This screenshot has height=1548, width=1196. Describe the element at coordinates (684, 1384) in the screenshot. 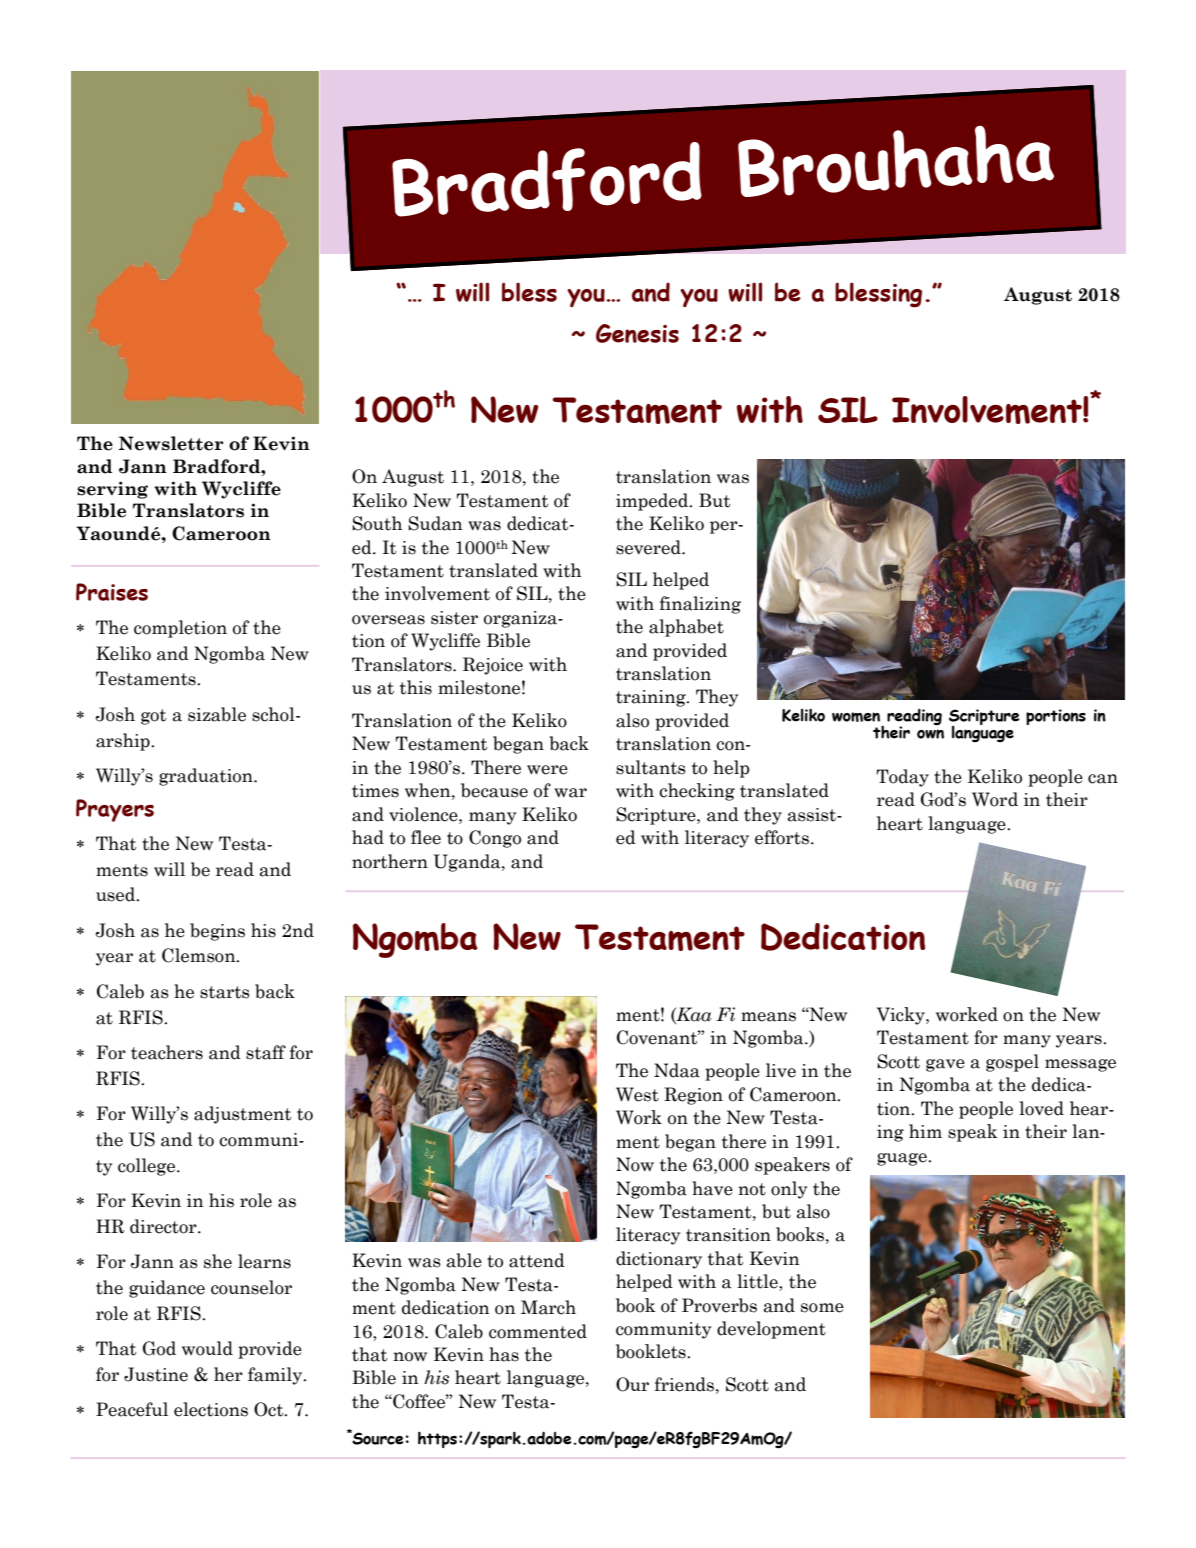

I see `friends` at that location.
